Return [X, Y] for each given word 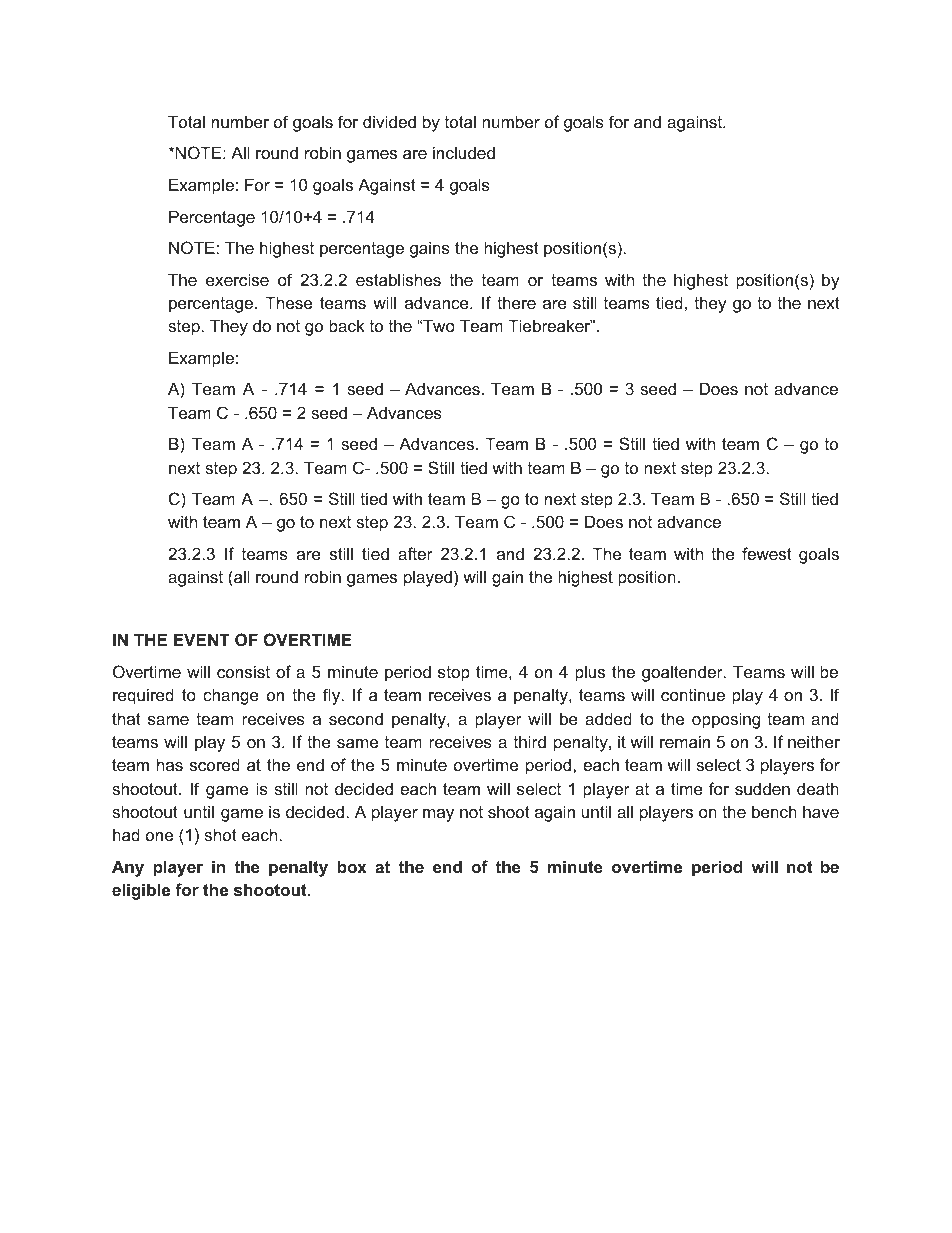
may [438, 815]
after [415, 553]
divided [389, 121]
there [516, 302]
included [464, 152]
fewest [767, 553]
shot [220, 834]
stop [454, 674]
